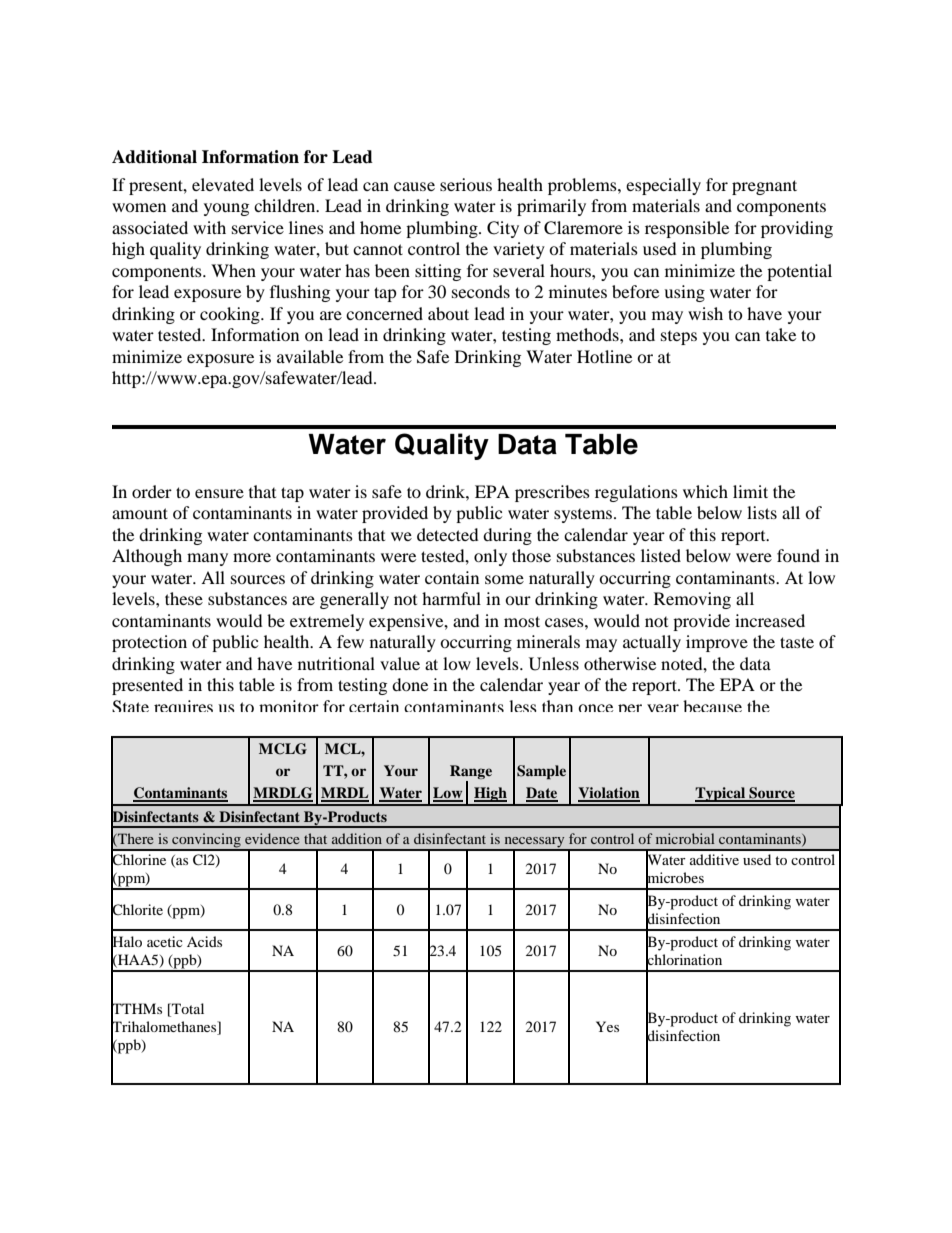  What do you see at coordinates (226, 209) in the document?
I see `young` at bounding box center [226, 209].
